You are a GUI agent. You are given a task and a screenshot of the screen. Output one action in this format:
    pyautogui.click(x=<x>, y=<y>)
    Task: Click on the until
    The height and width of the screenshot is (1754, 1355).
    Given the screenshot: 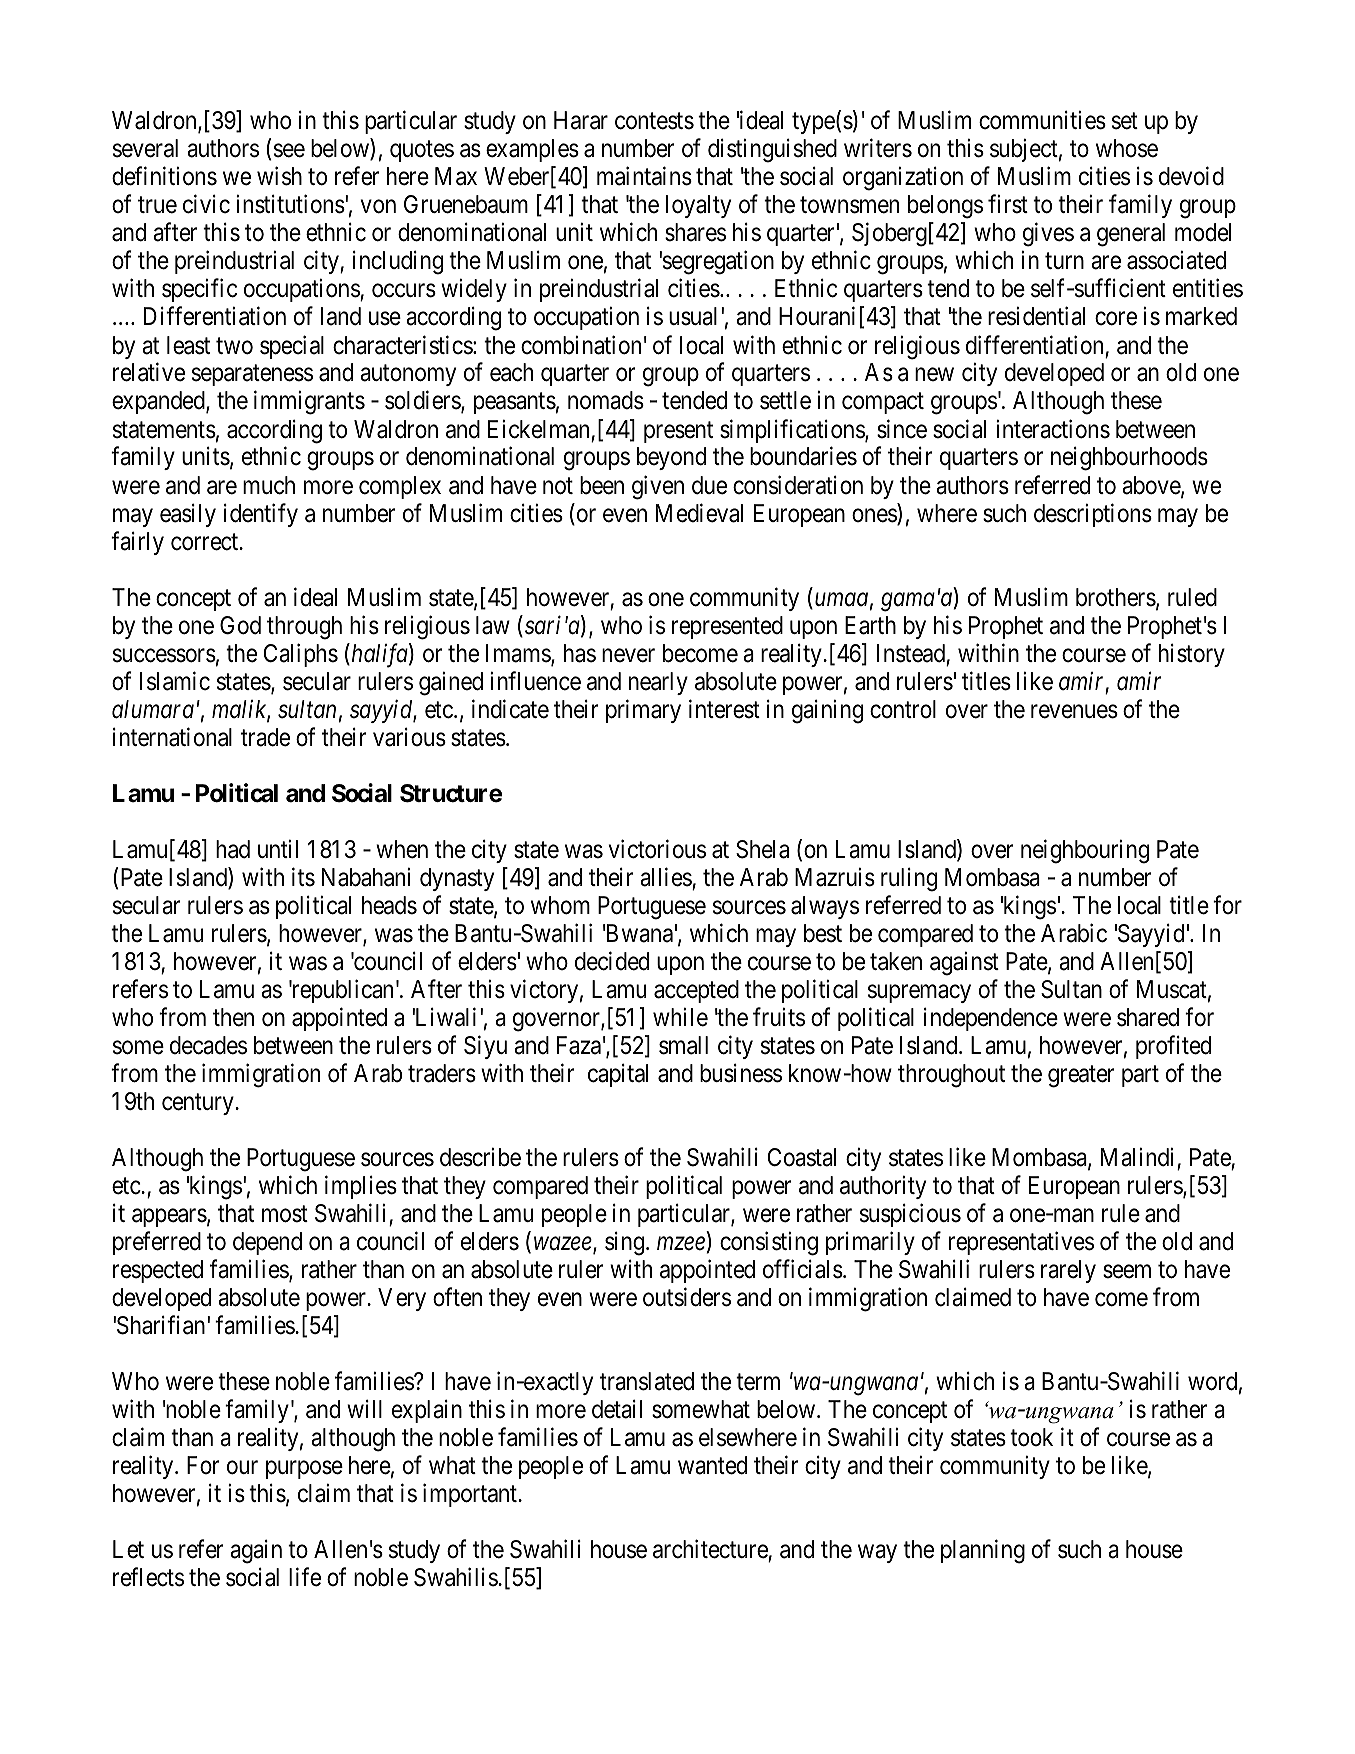 What is the action you would take?
    pyautogui.click(x=278, y=848)
